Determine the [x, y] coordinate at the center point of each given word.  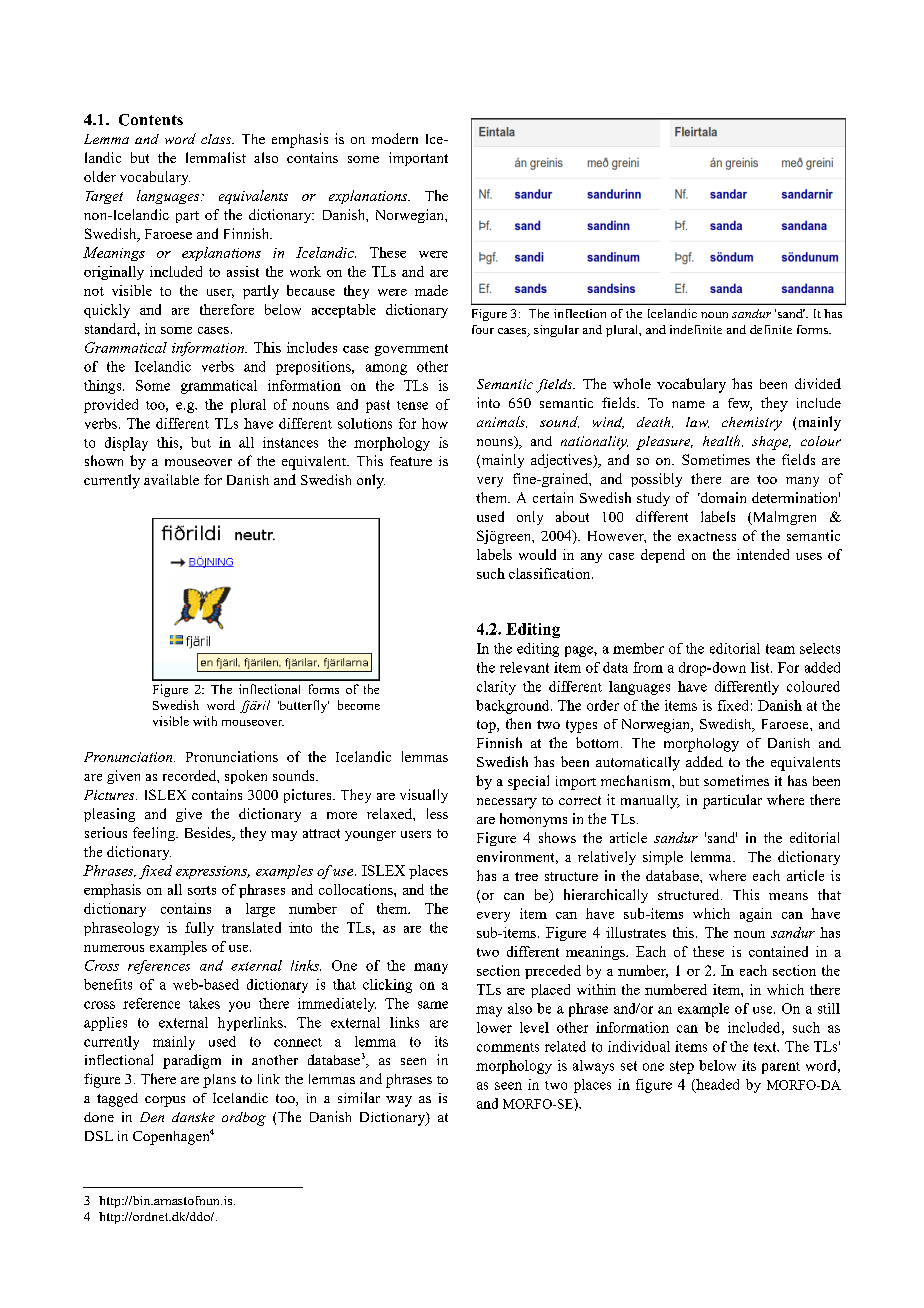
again [756, 915]
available [171, 479]
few [740, 404]
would [537, 554]
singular [556, 331]
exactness [707, 536]
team [780, 649]
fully [199, 929]
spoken [246, 777]
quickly [107, 311]
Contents [151, 120]
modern [395, 138]
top [487, 726]
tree [526, 876]
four [483, 329]
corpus [165, 1101]
